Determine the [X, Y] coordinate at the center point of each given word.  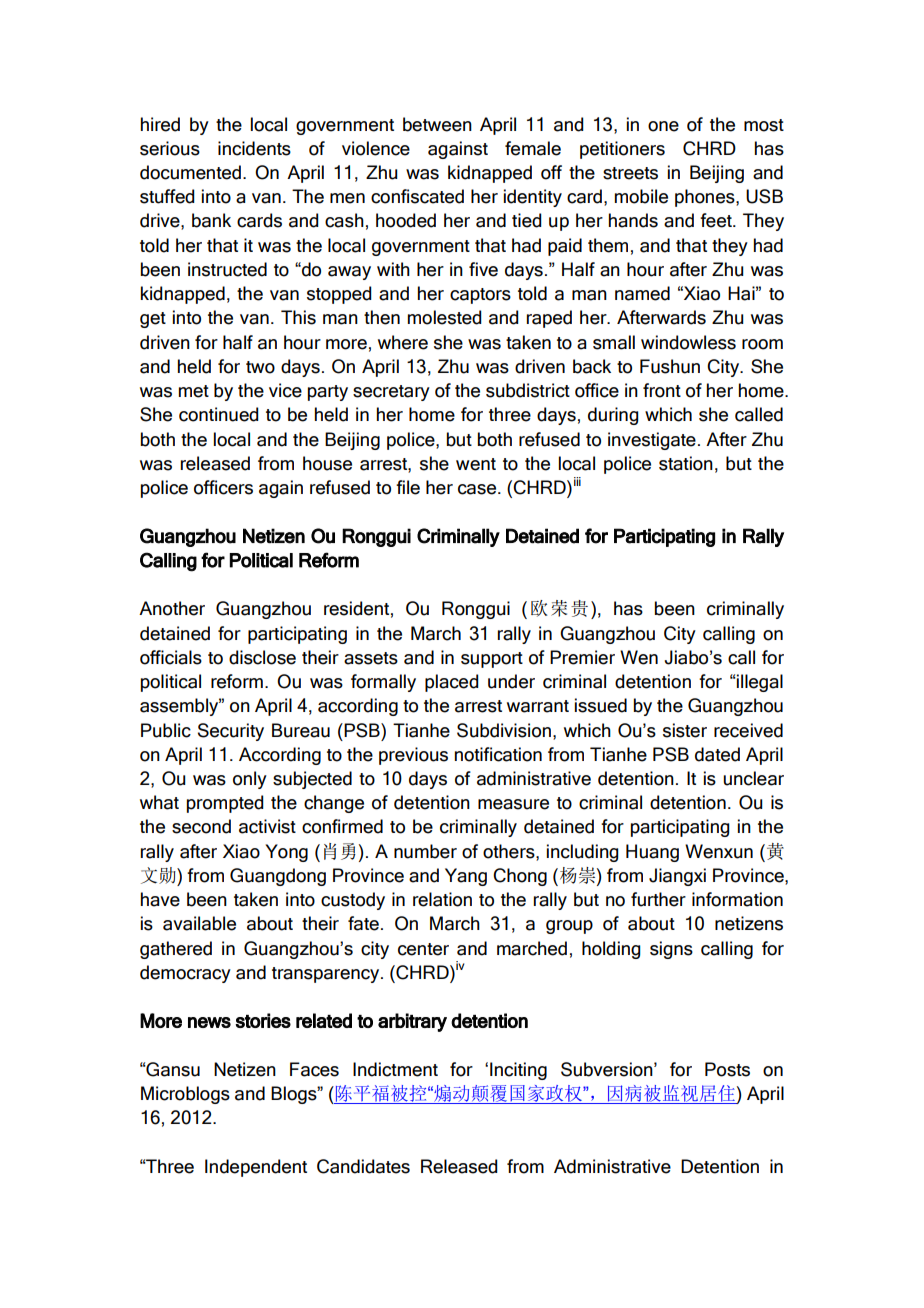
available [199, 923]
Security [231, 732]
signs [671, 950]
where [403, 342]
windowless [688, 342]
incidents [254, 148]
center [423, 949]
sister [685, 730]
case [478, 489]
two [260, 367]
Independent [256, 1168]
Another [172, 608]
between [437, 124]
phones [706, 198]
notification [498, 754]
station [686, 463]
